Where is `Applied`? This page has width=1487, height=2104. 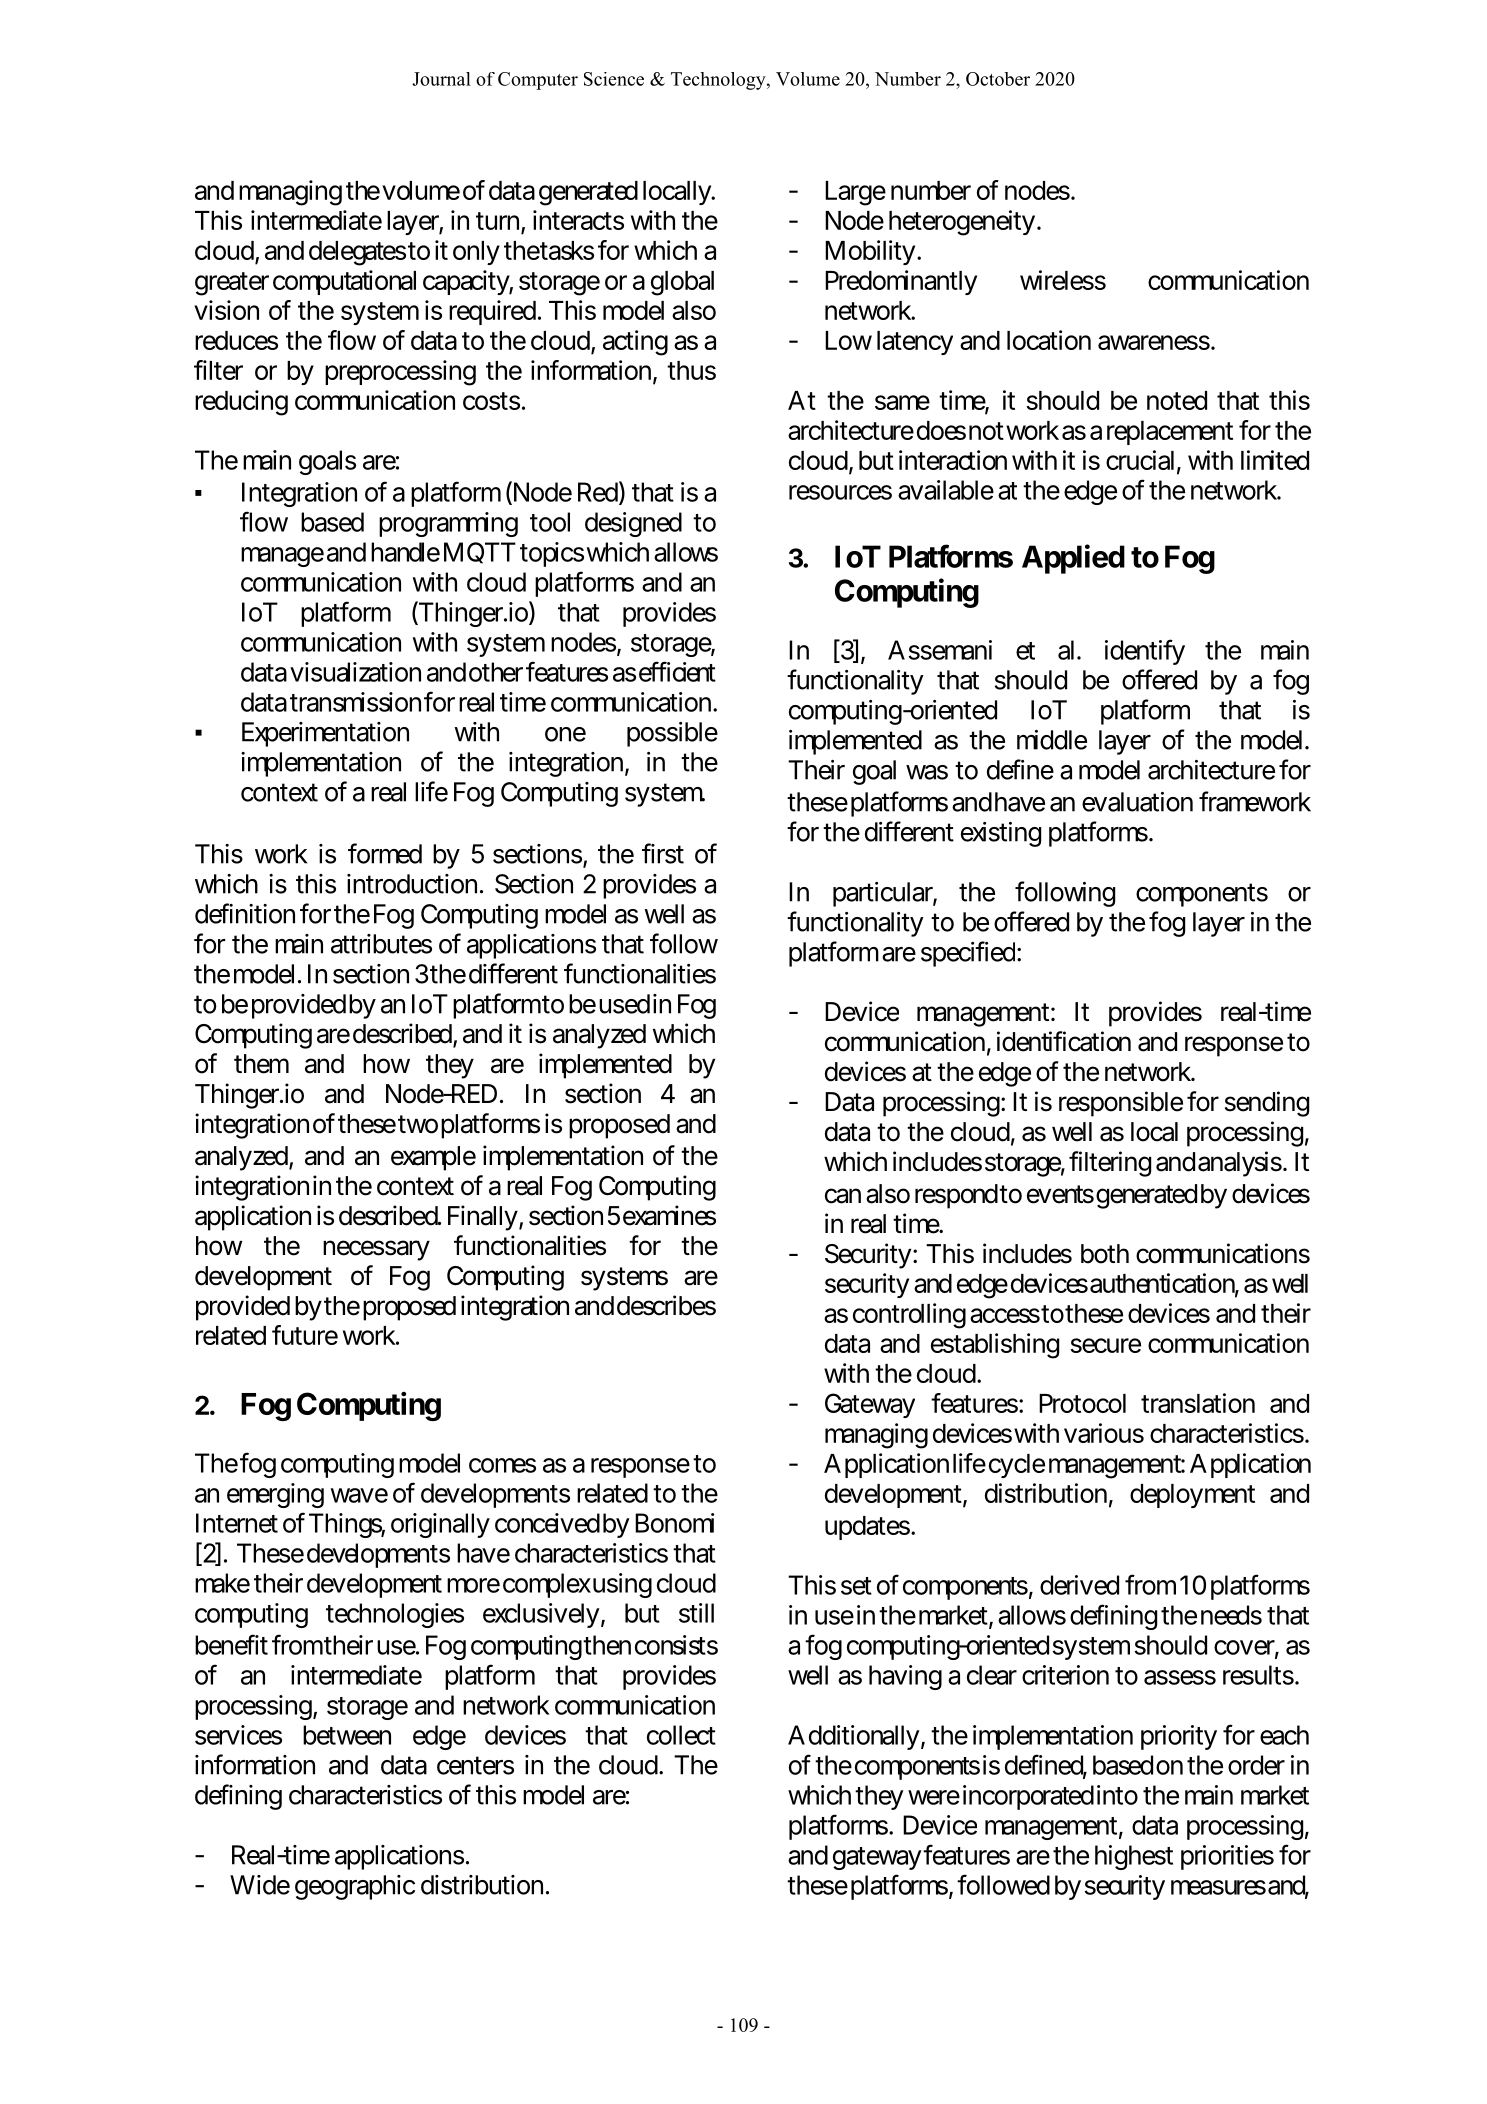 Applied is located at coordinates (1073, 559).
